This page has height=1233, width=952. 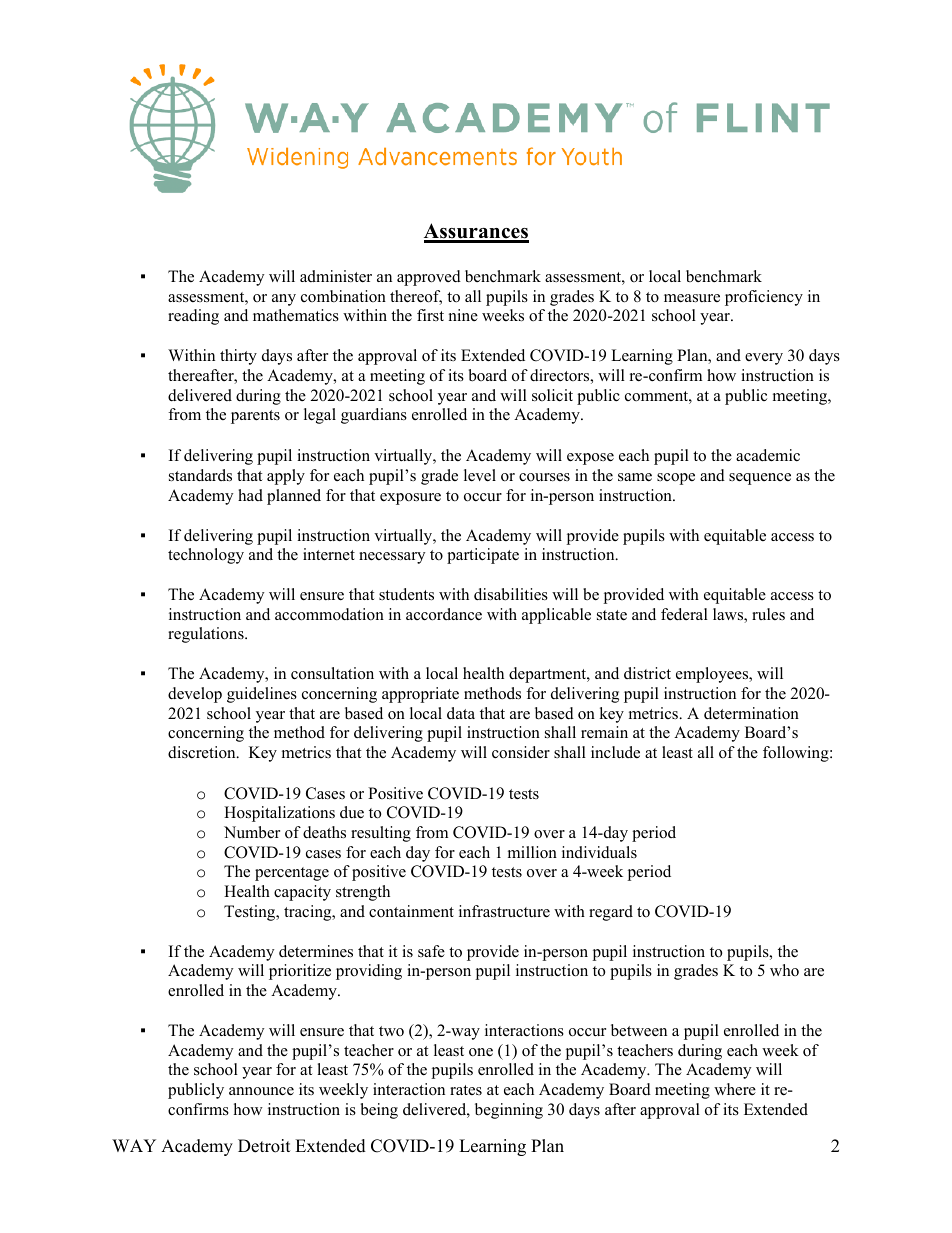 I want to click on measure, so click(x=692, y=298).
